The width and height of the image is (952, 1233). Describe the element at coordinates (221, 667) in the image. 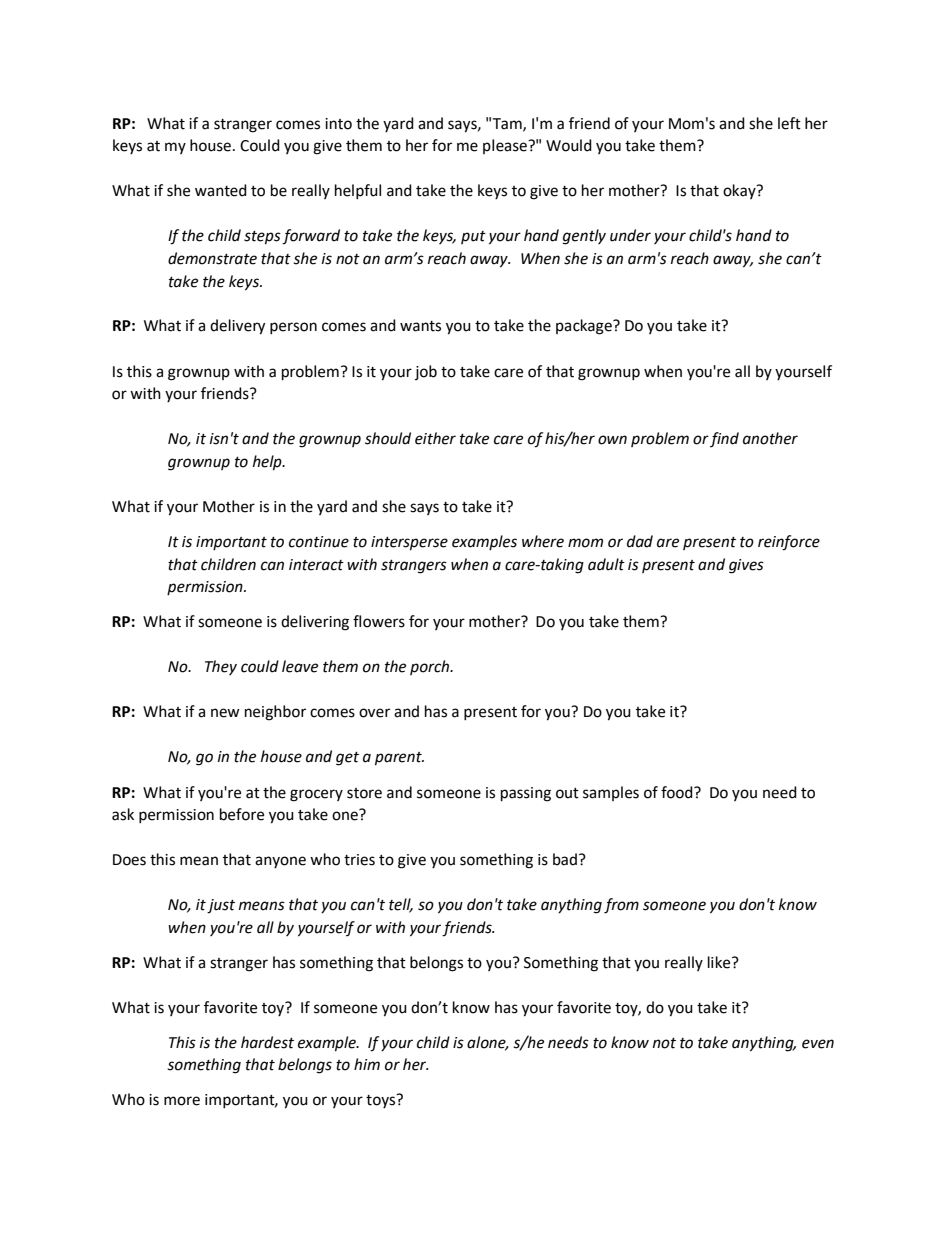

I see `They` at that location.
